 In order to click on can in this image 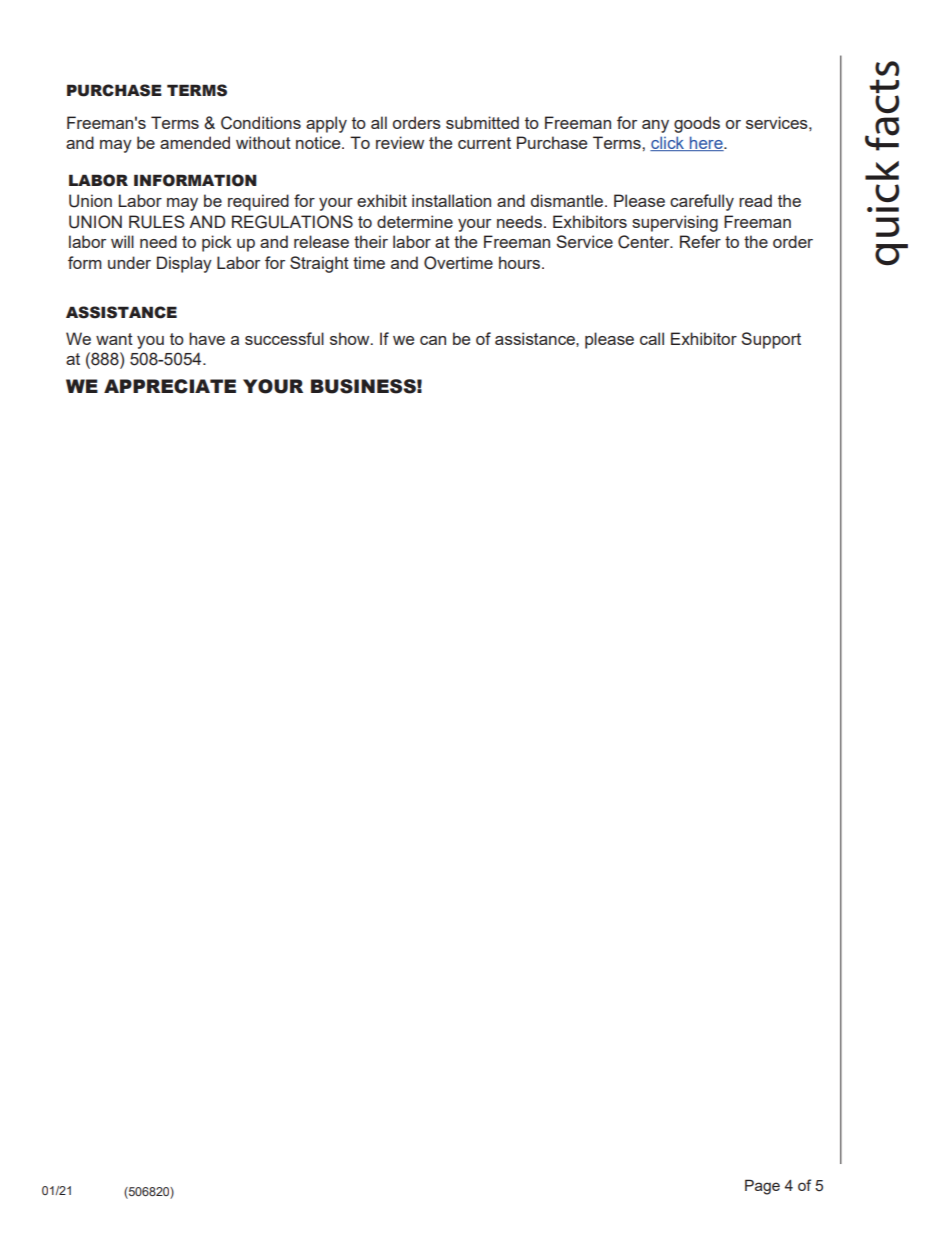, I will do `click(433, 340)`.
